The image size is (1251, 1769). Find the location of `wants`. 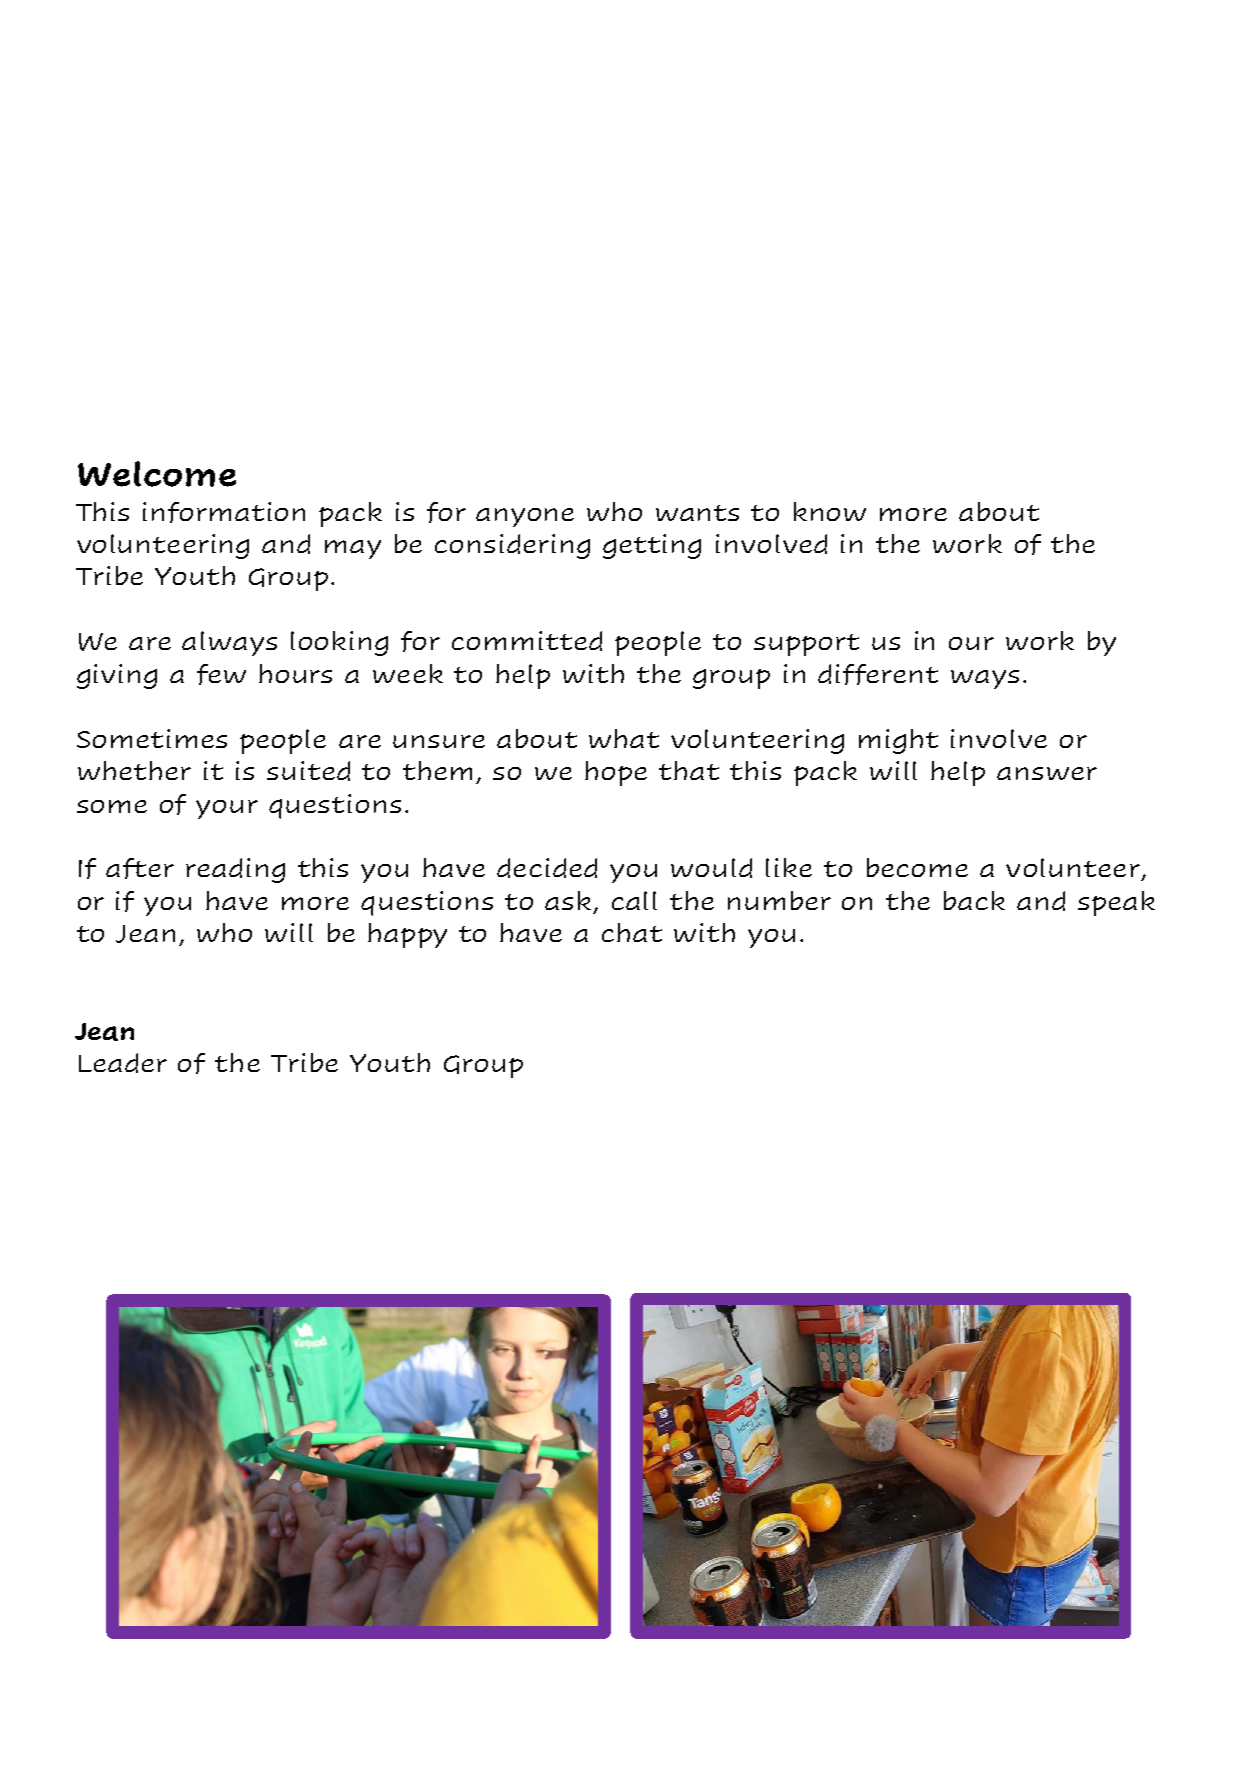

wants is located at coordinates (697, 513).
